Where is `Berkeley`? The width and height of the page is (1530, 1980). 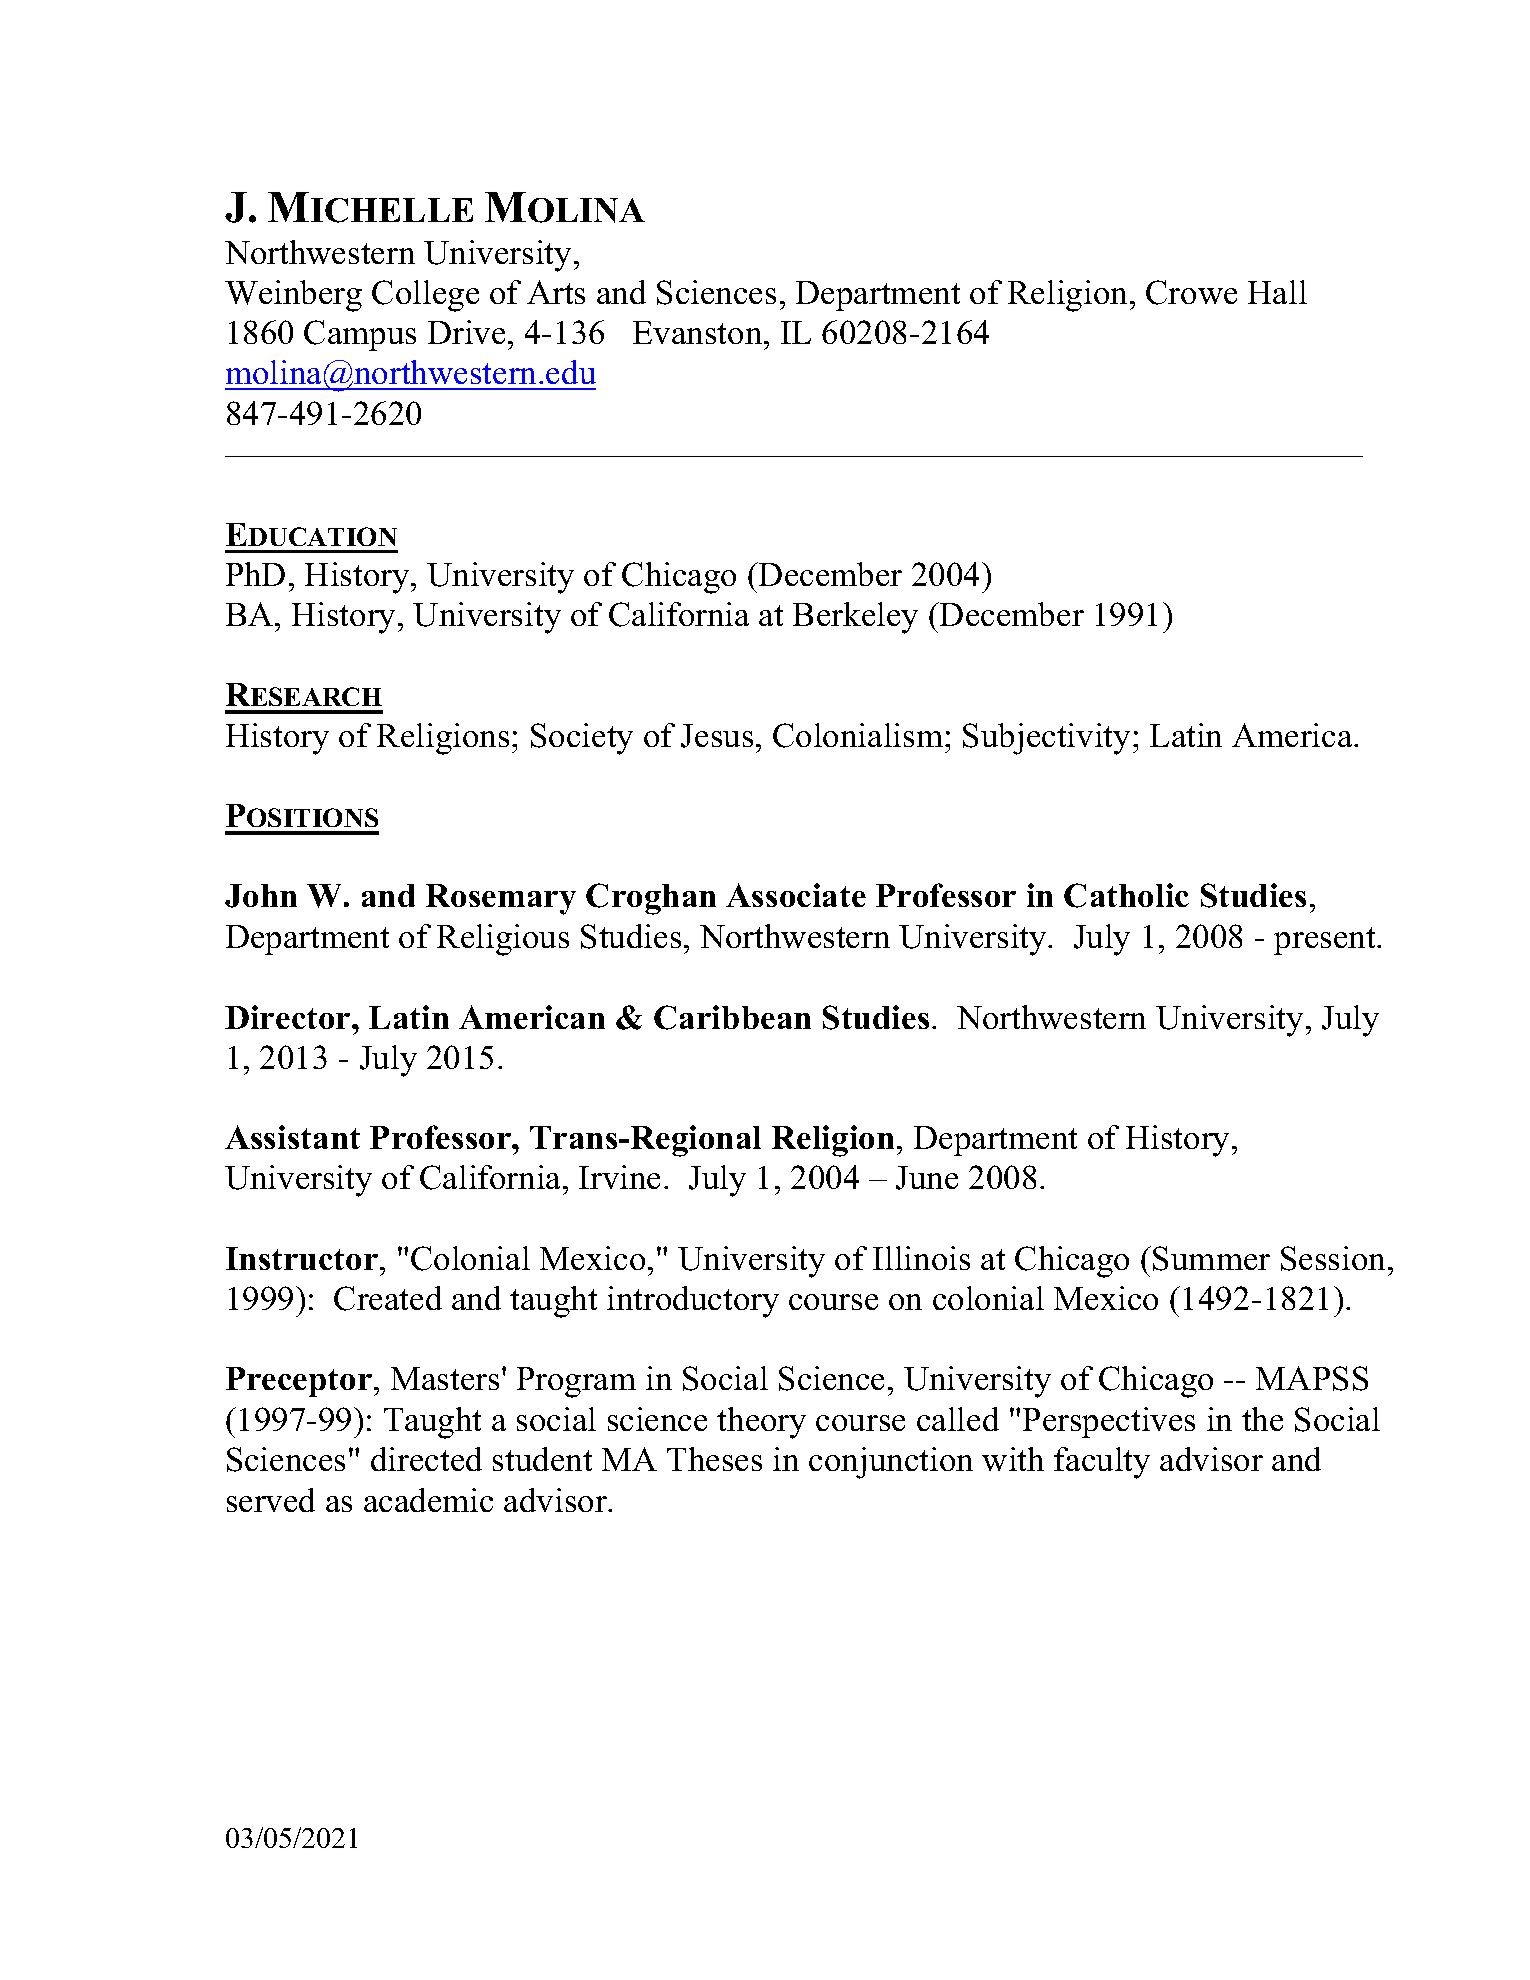
Berkeley is located at coordinates (855, 618).
